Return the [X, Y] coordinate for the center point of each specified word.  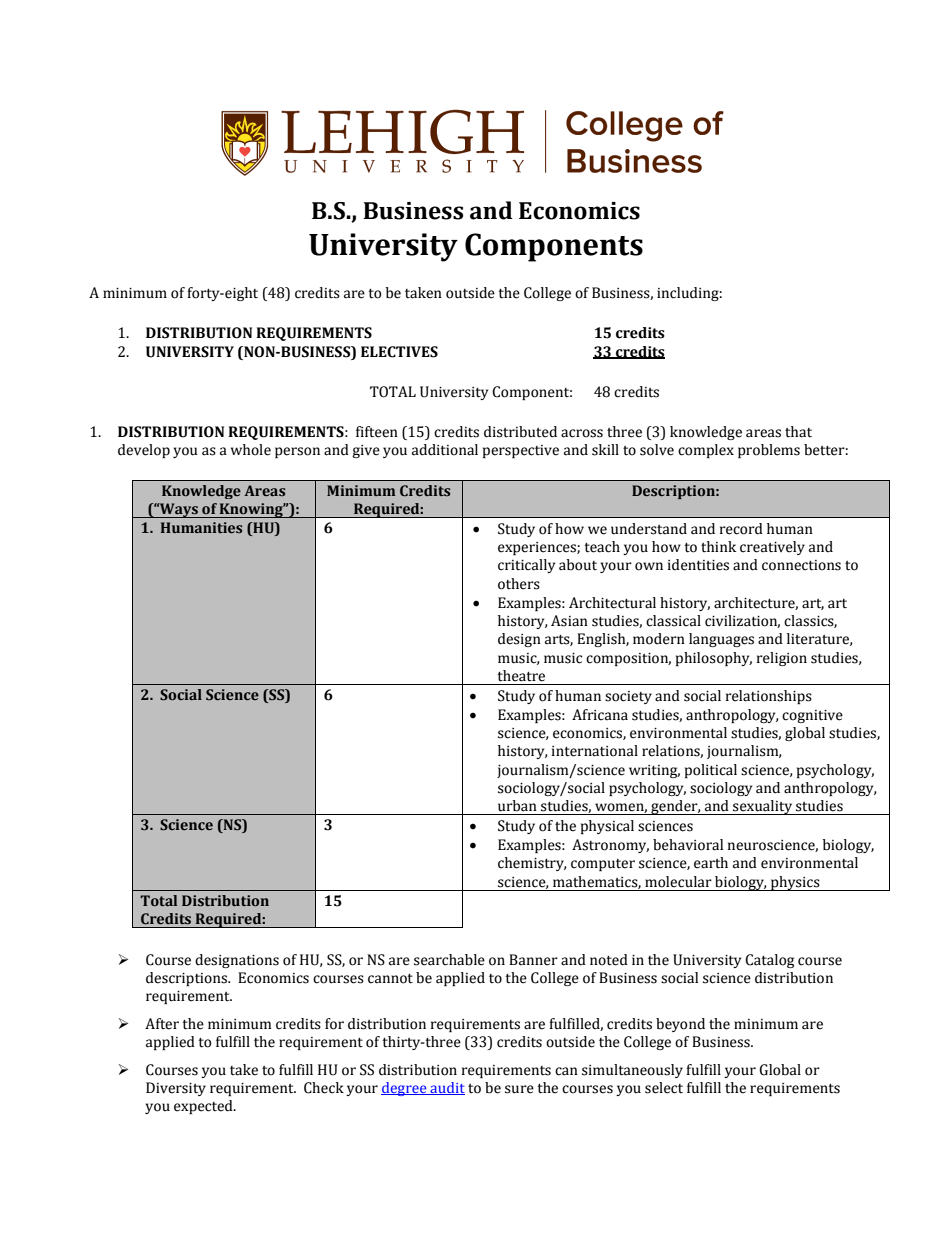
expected [204, 1107]
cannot [390, 979]
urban [517, 806]
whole [251, 450]
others [519, 584]
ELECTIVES [399, 352]
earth [711, 863]
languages [721, 640]
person [297, 452]
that [798, 432]
